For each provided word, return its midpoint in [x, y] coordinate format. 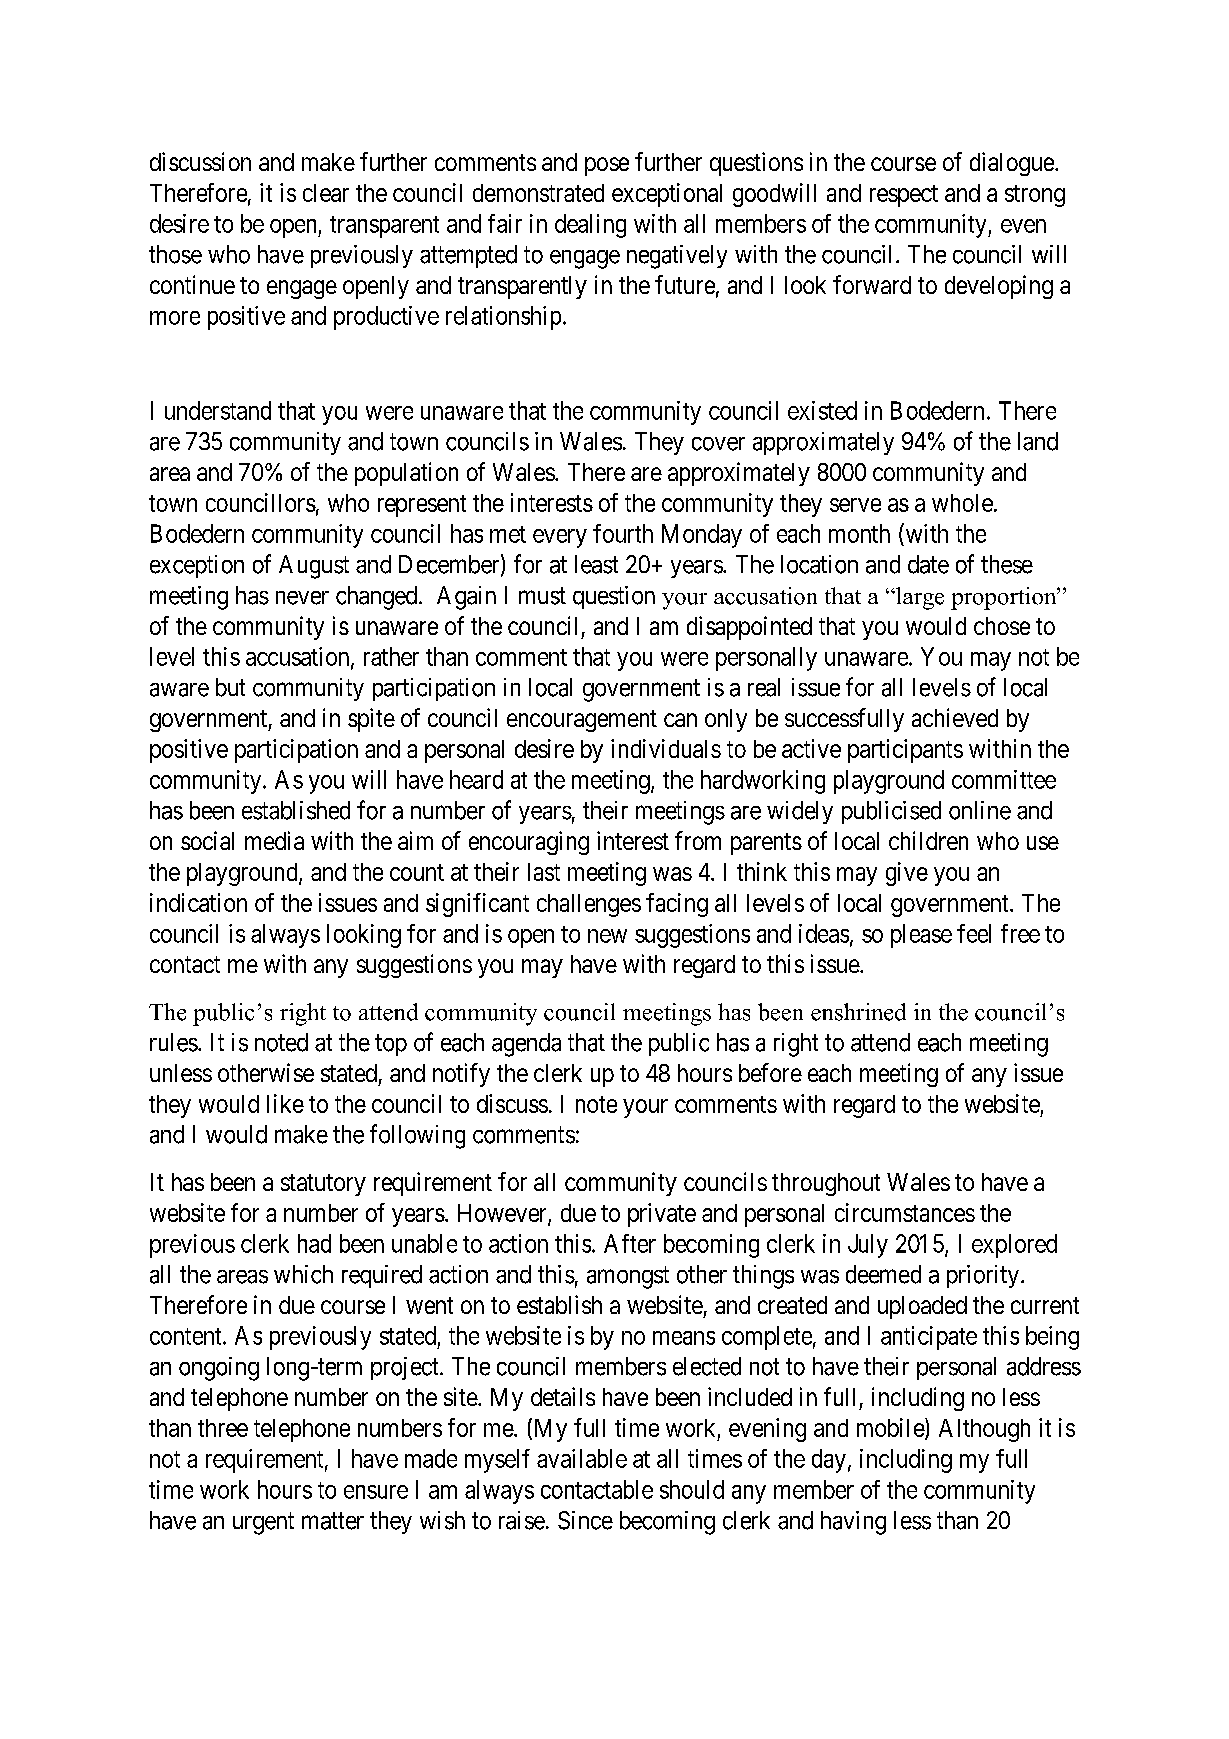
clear [326, 193]
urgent [263, 1523]
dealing [590, 226]
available [582, 1458]
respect [904, 196]
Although [984, 1430]
